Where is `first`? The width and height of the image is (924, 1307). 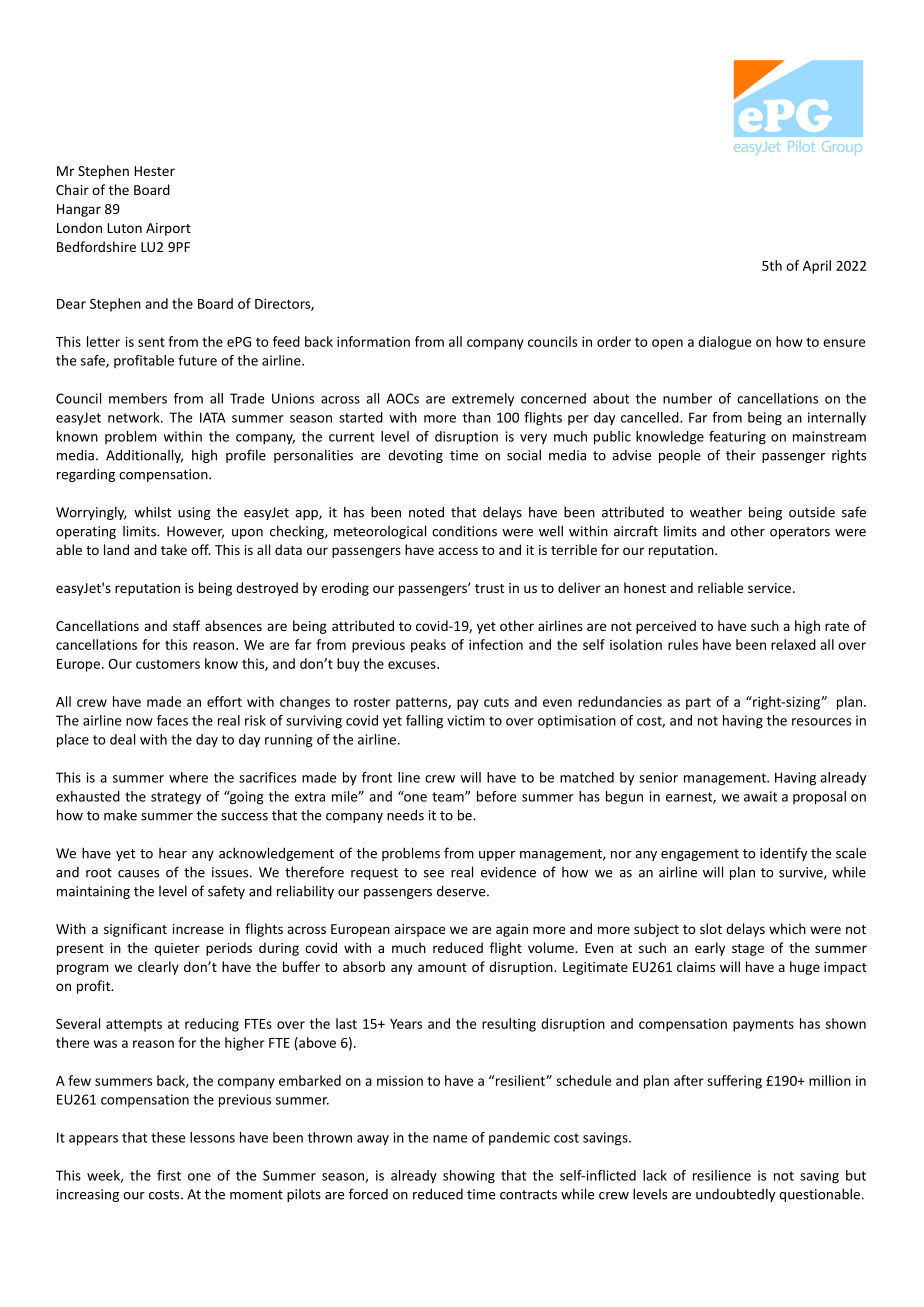 first is located at coordinates (169, 1175).
